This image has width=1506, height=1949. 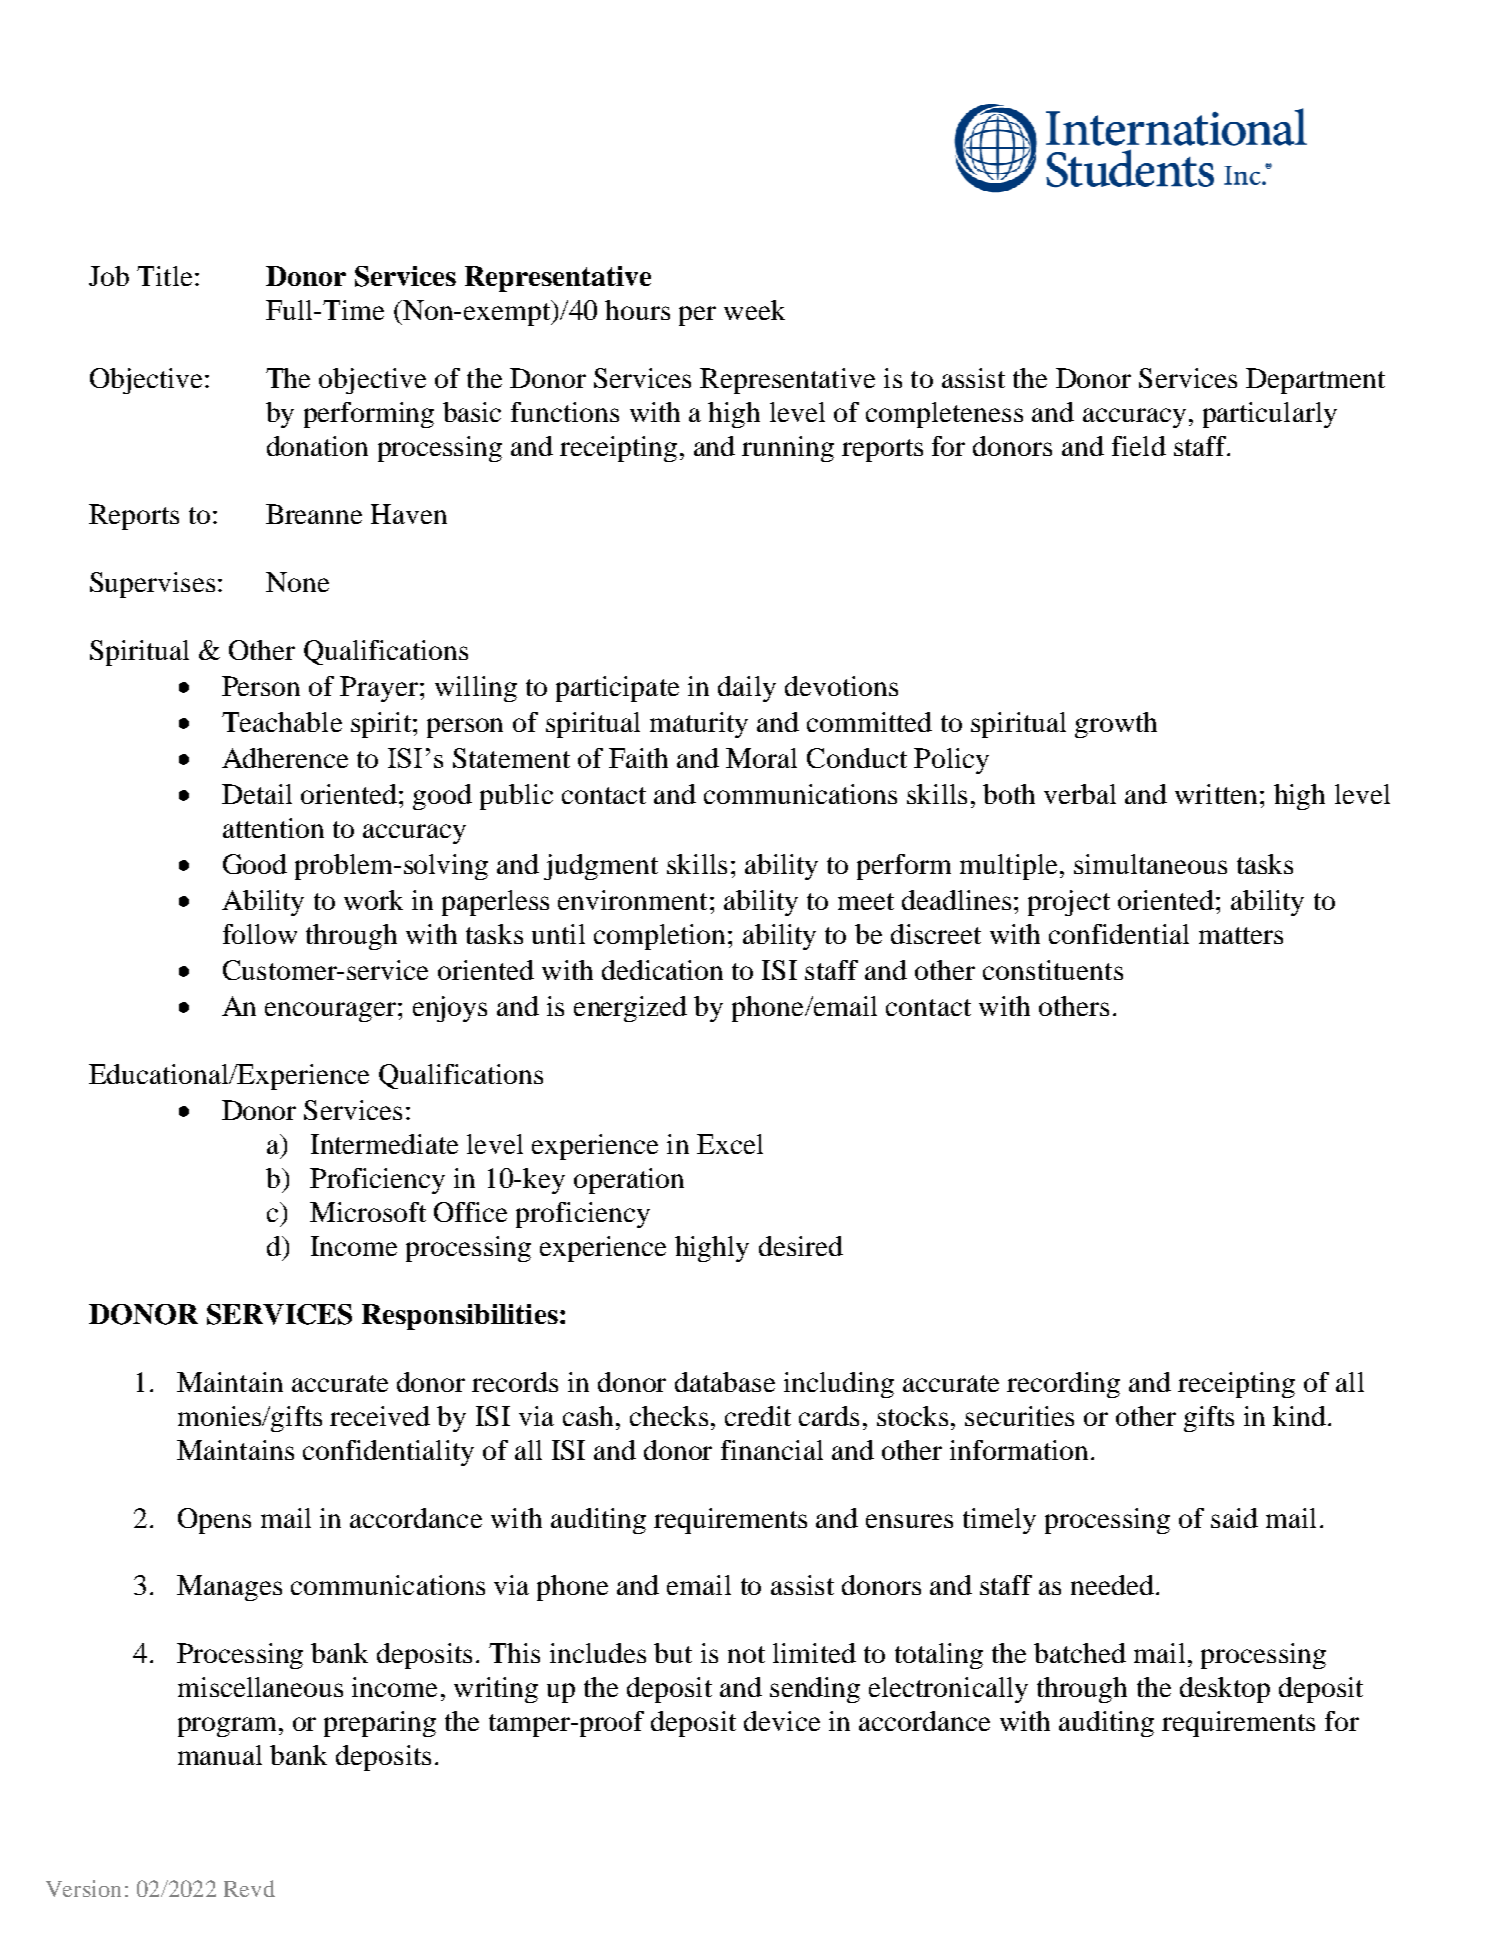 What do you see at coordinates (220, 1755) in the image?
I see `manual` at bounding box center [220, 1755].
